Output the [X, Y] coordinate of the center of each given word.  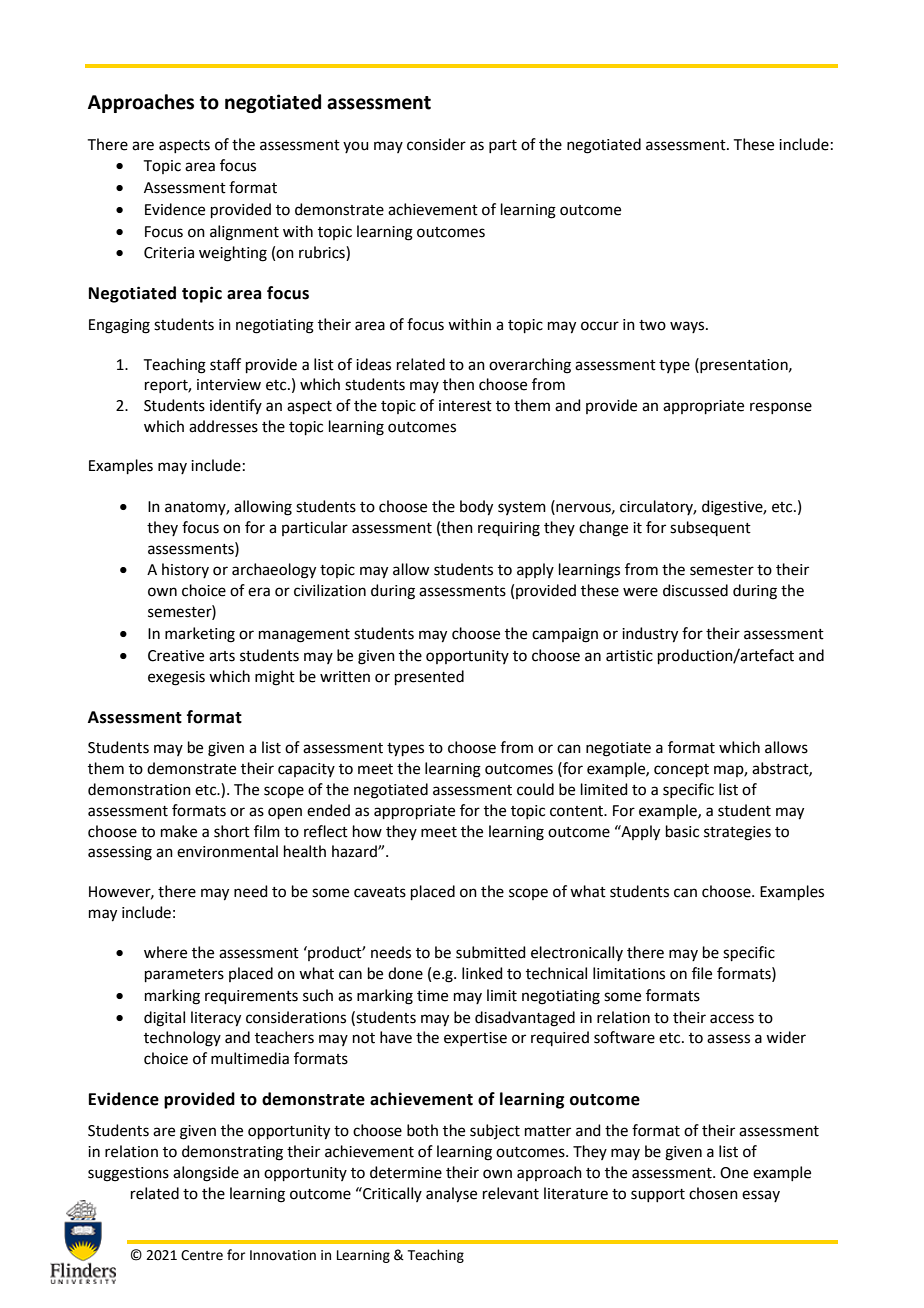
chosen [713, 1193]
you [356, 147]
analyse [451, 1195]
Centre [202, 1255]
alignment [244, 233]
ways [688, 327]
